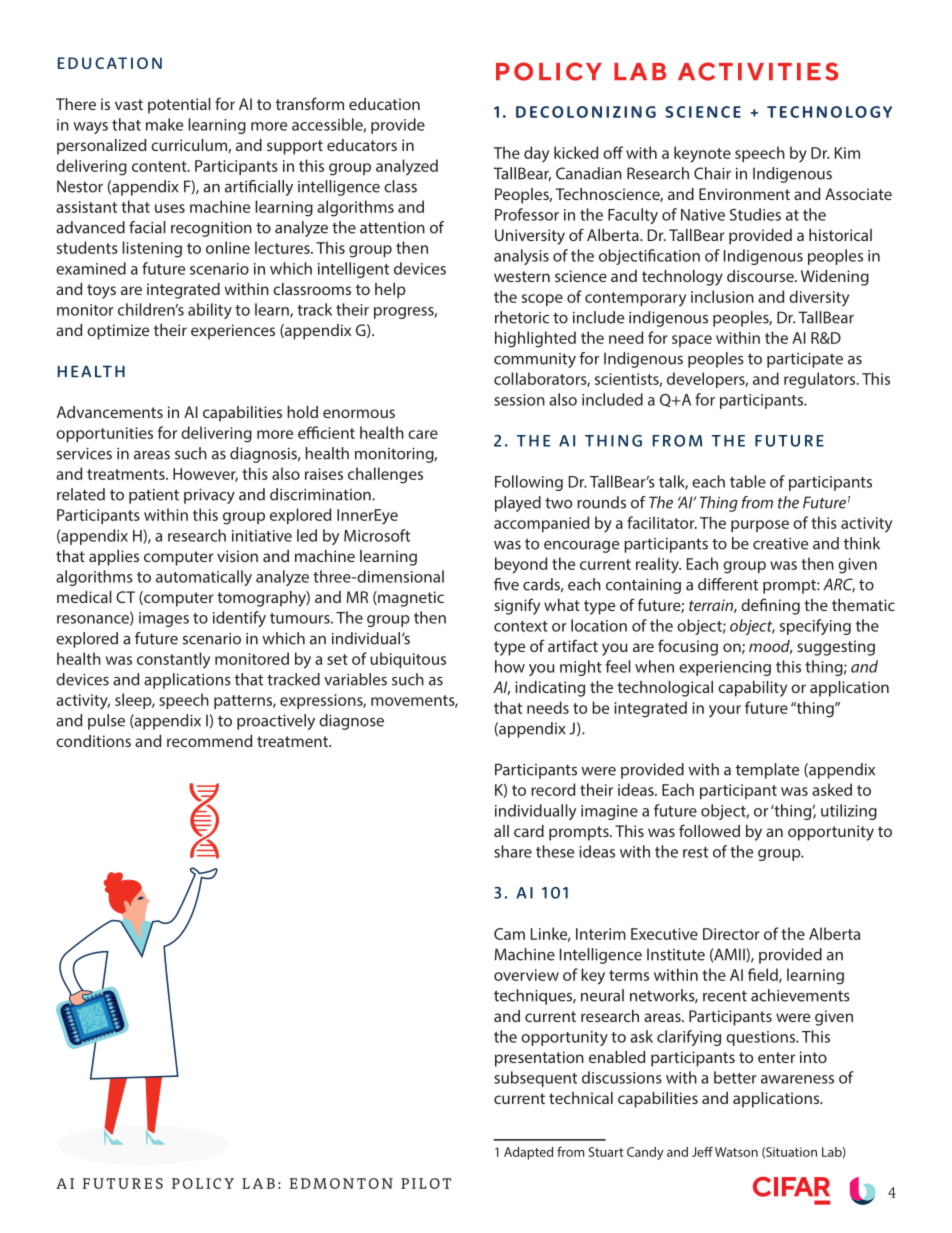 This screenshot has width=952, height=1233. Describe the element at coordinates (536, 154) in the screenshot. I see `day` at that location.
